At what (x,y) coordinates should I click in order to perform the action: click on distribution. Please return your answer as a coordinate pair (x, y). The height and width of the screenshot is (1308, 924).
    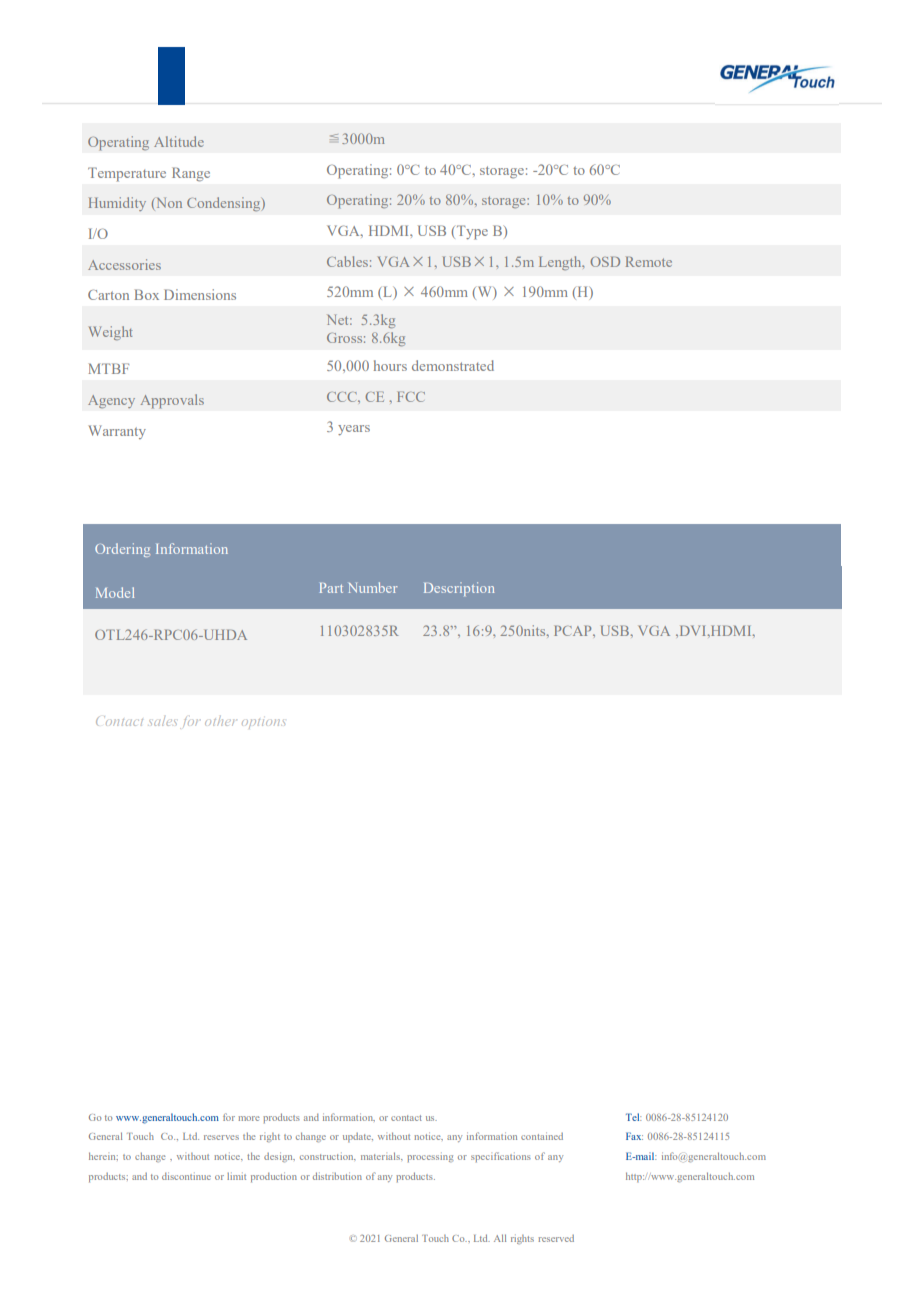
    Looking at the image, I should click on (337, 1176).
